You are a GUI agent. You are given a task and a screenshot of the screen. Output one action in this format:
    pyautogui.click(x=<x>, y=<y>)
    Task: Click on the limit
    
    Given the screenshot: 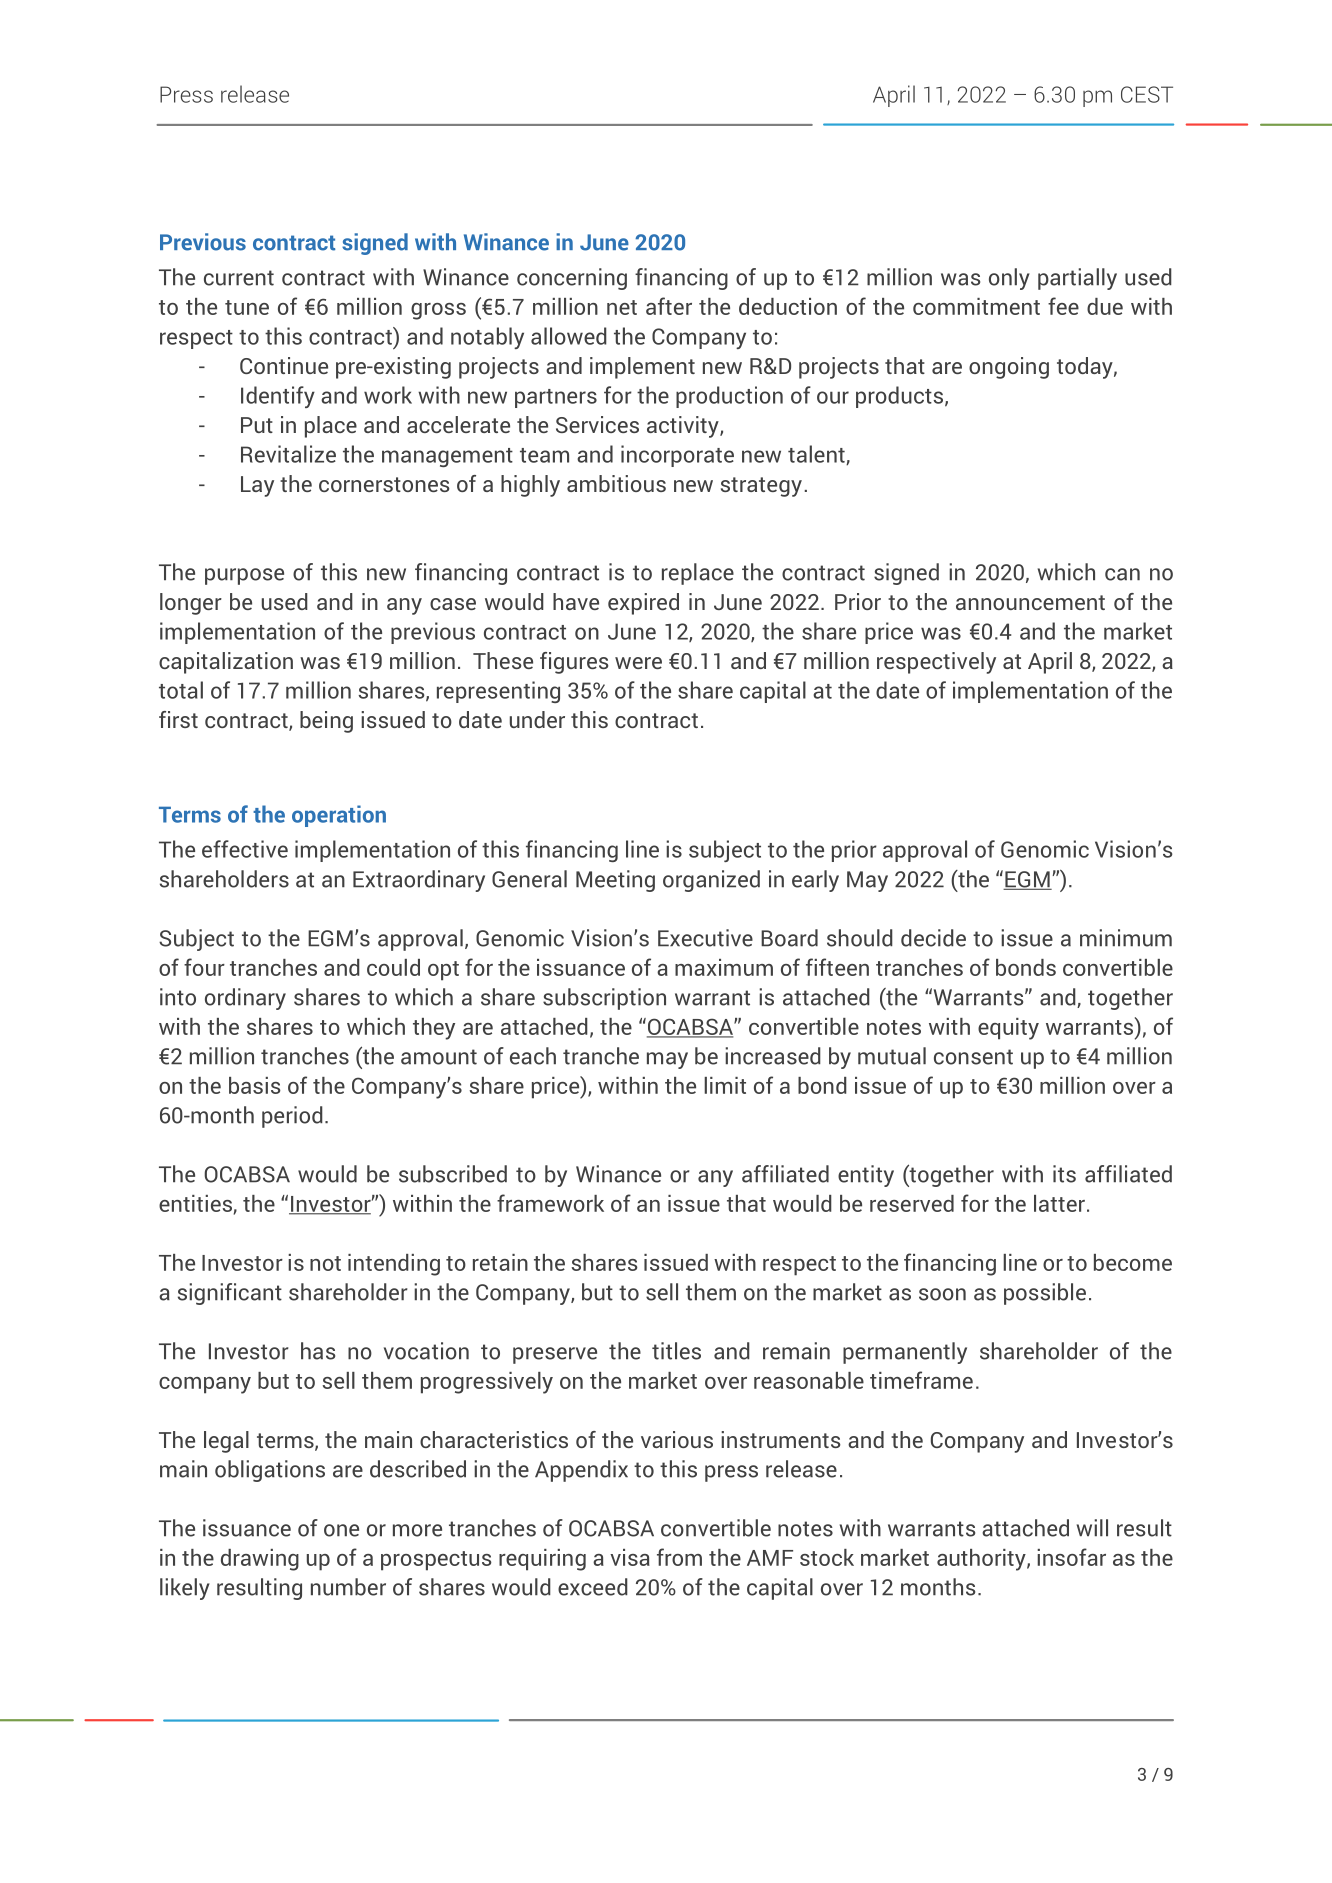 What is the action you would take?
    pyautogui.click(x=725, y=1085)
